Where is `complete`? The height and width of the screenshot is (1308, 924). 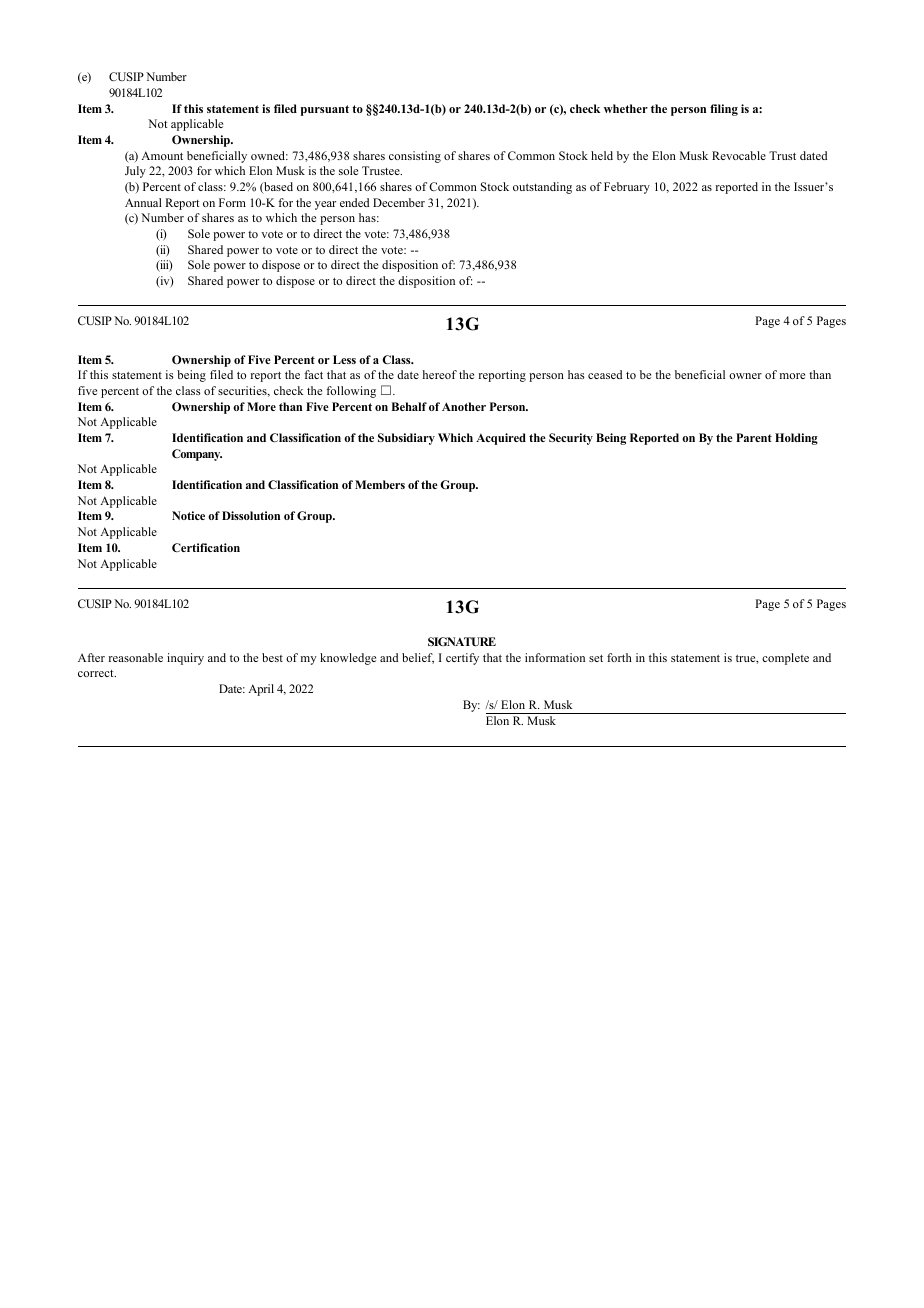 complete is located at coordinates (785, 659).
